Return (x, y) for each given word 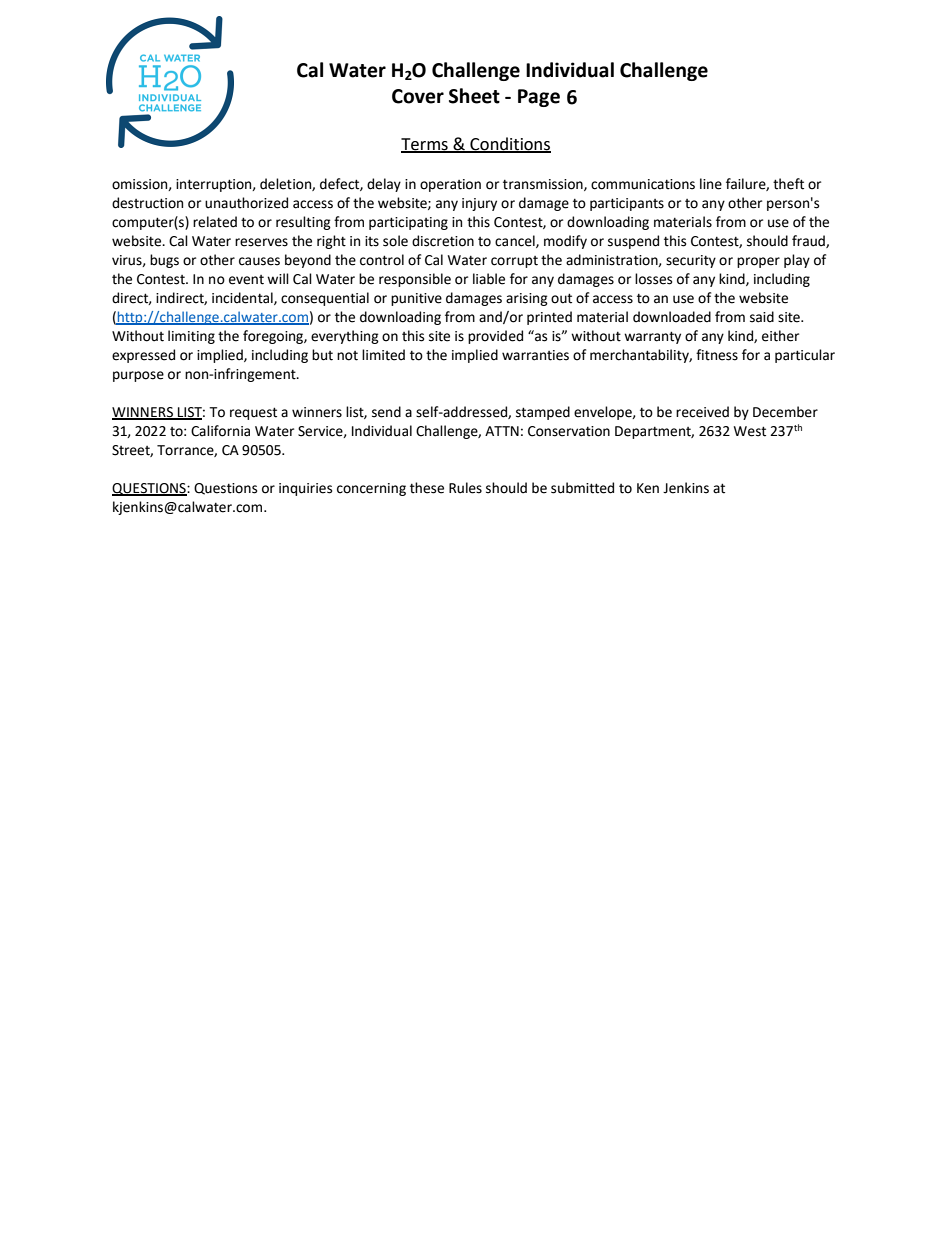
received (702, 412)
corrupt (514, 262)
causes (259, 261)
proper (758, 262)
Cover (418, 96)
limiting (191, 337)
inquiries (305, 489)
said (762, 317)
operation (450, 185)
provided (495, 337)
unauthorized (246, 203)
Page (539, 98)
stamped (543, 413)
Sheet (474, 96)
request (253, 413)
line (711, 184)
